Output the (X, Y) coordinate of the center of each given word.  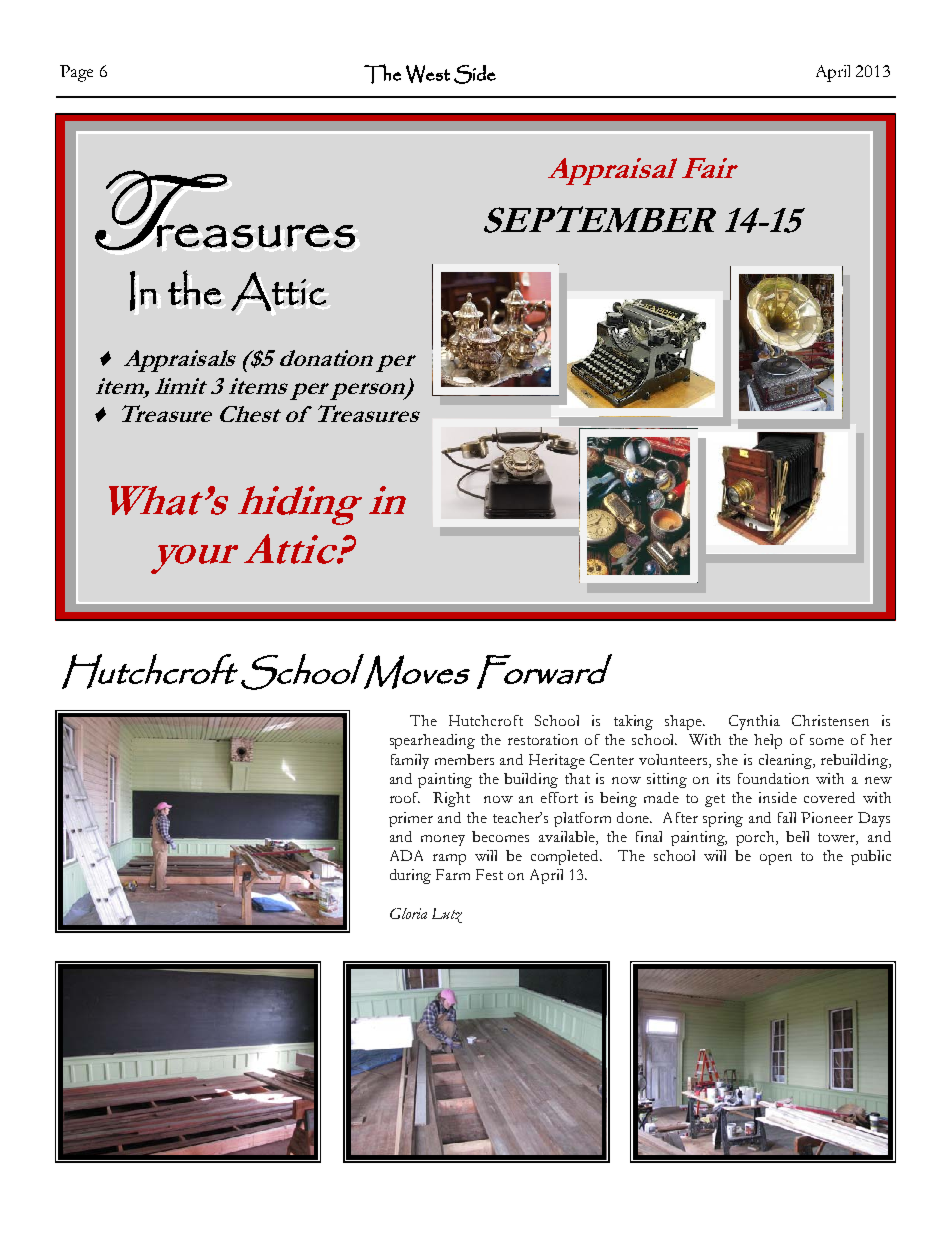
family (410, 761)
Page (76, 73)
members (464, 759)
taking (633, 722)
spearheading (432, 741)
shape (684, 722)
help (768, 741)
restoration (543, 739)
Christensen (830, 720)
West (428, 74)
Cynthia (754, 722)
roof (405, 797)
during (410, 876)
